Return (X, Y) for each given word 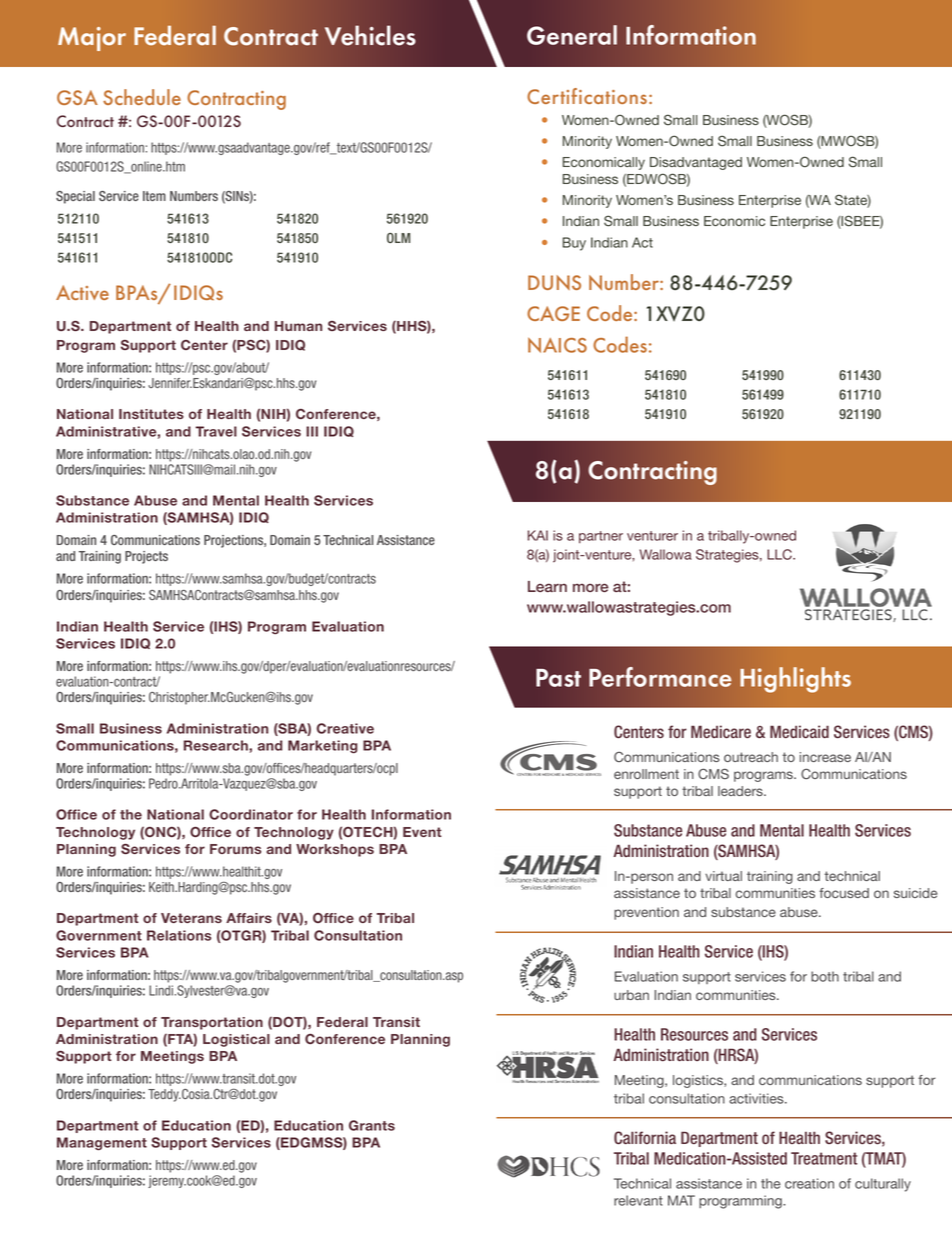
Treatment (824, 1158)
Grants (372, 1125)
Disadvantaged (696, 163)
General (572, 35)
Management (102, 1144)
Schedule (142, 97)
